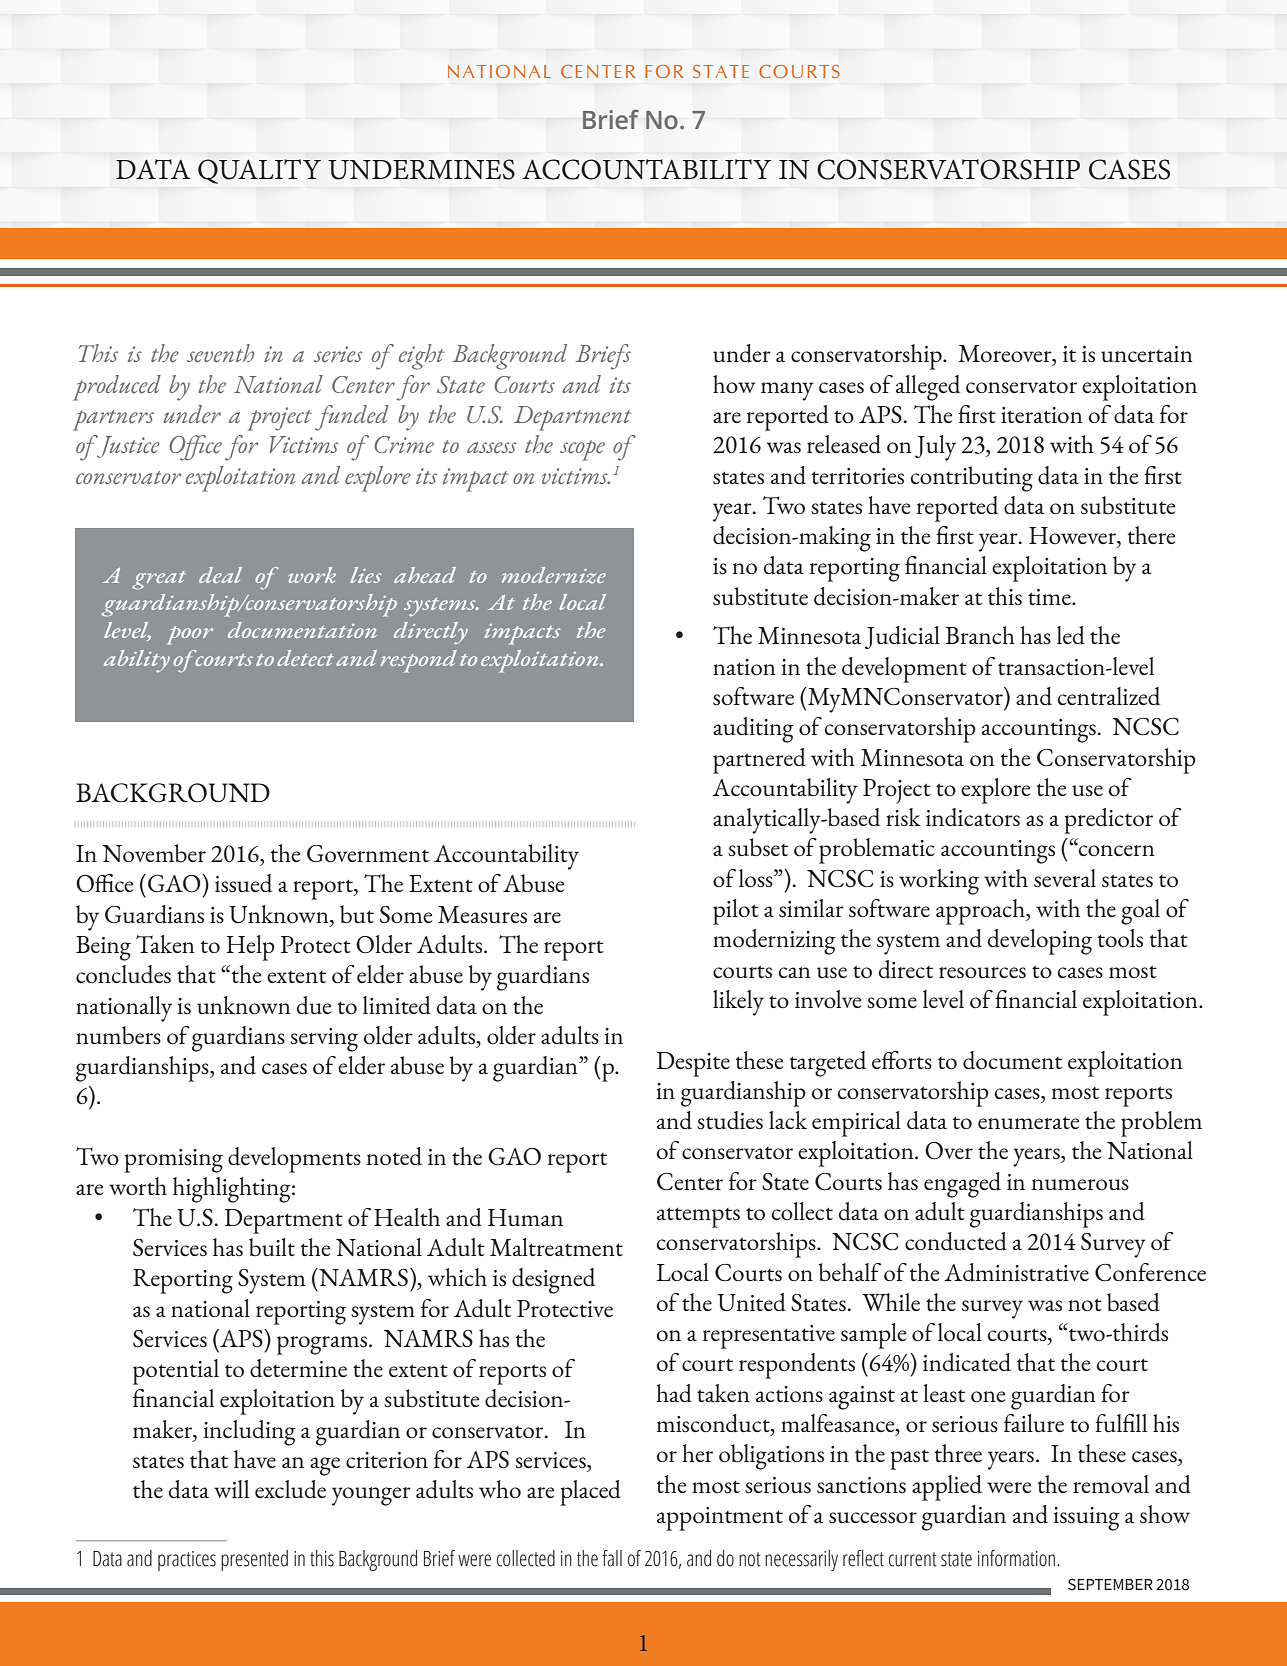 Image resolution: width=1287 pixels, height=1666 pixels. Describe the element at coordinates (612, 1558) in the image. I see `fall` at that location.
